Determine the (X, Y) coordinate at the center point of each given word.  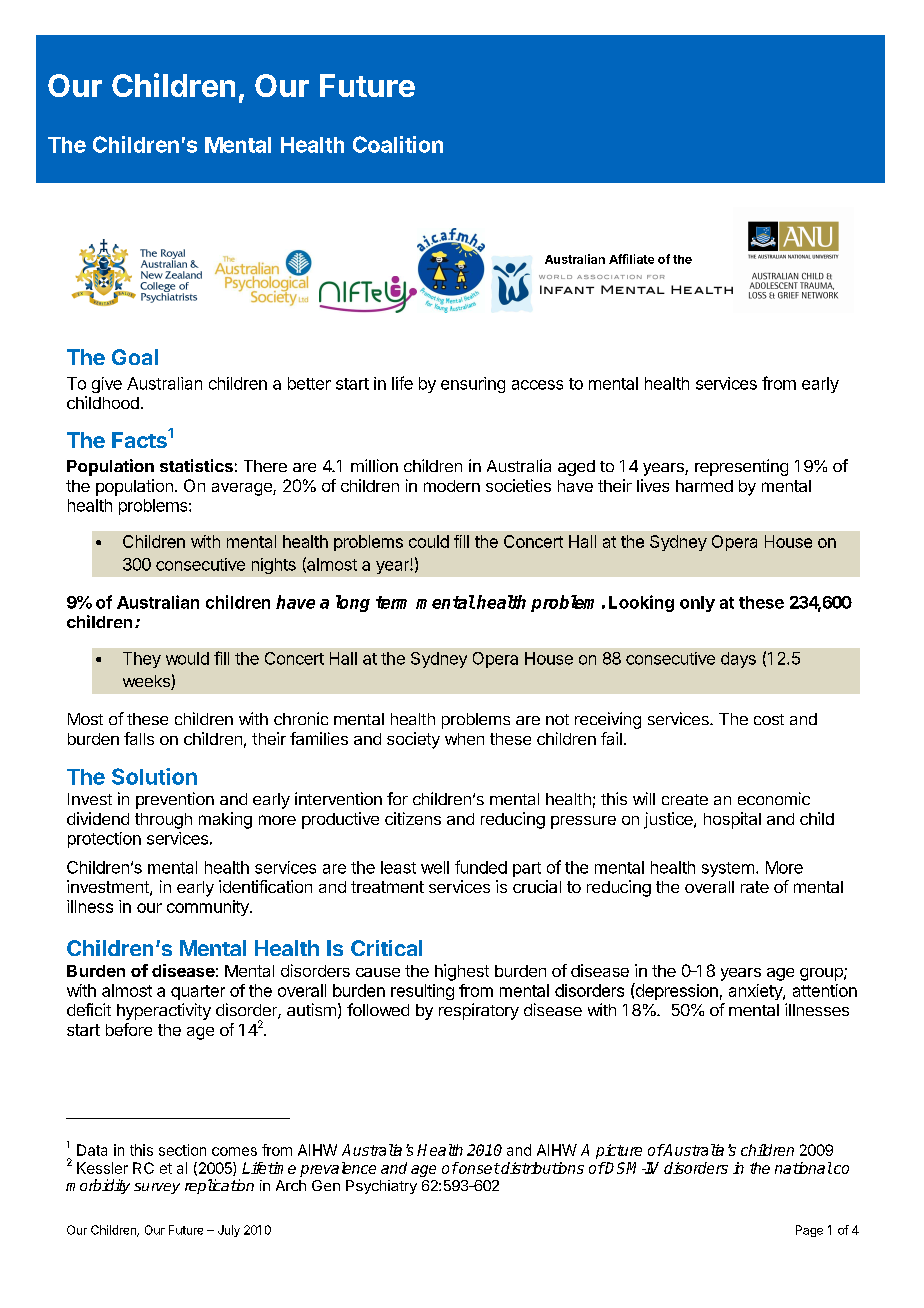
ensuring (473, 385)
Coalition (398, 144)
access (537, 385)
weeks (147, 682)
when (464, 739)
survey (157, 1188)
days (738, 660)
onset (478, 1168)
